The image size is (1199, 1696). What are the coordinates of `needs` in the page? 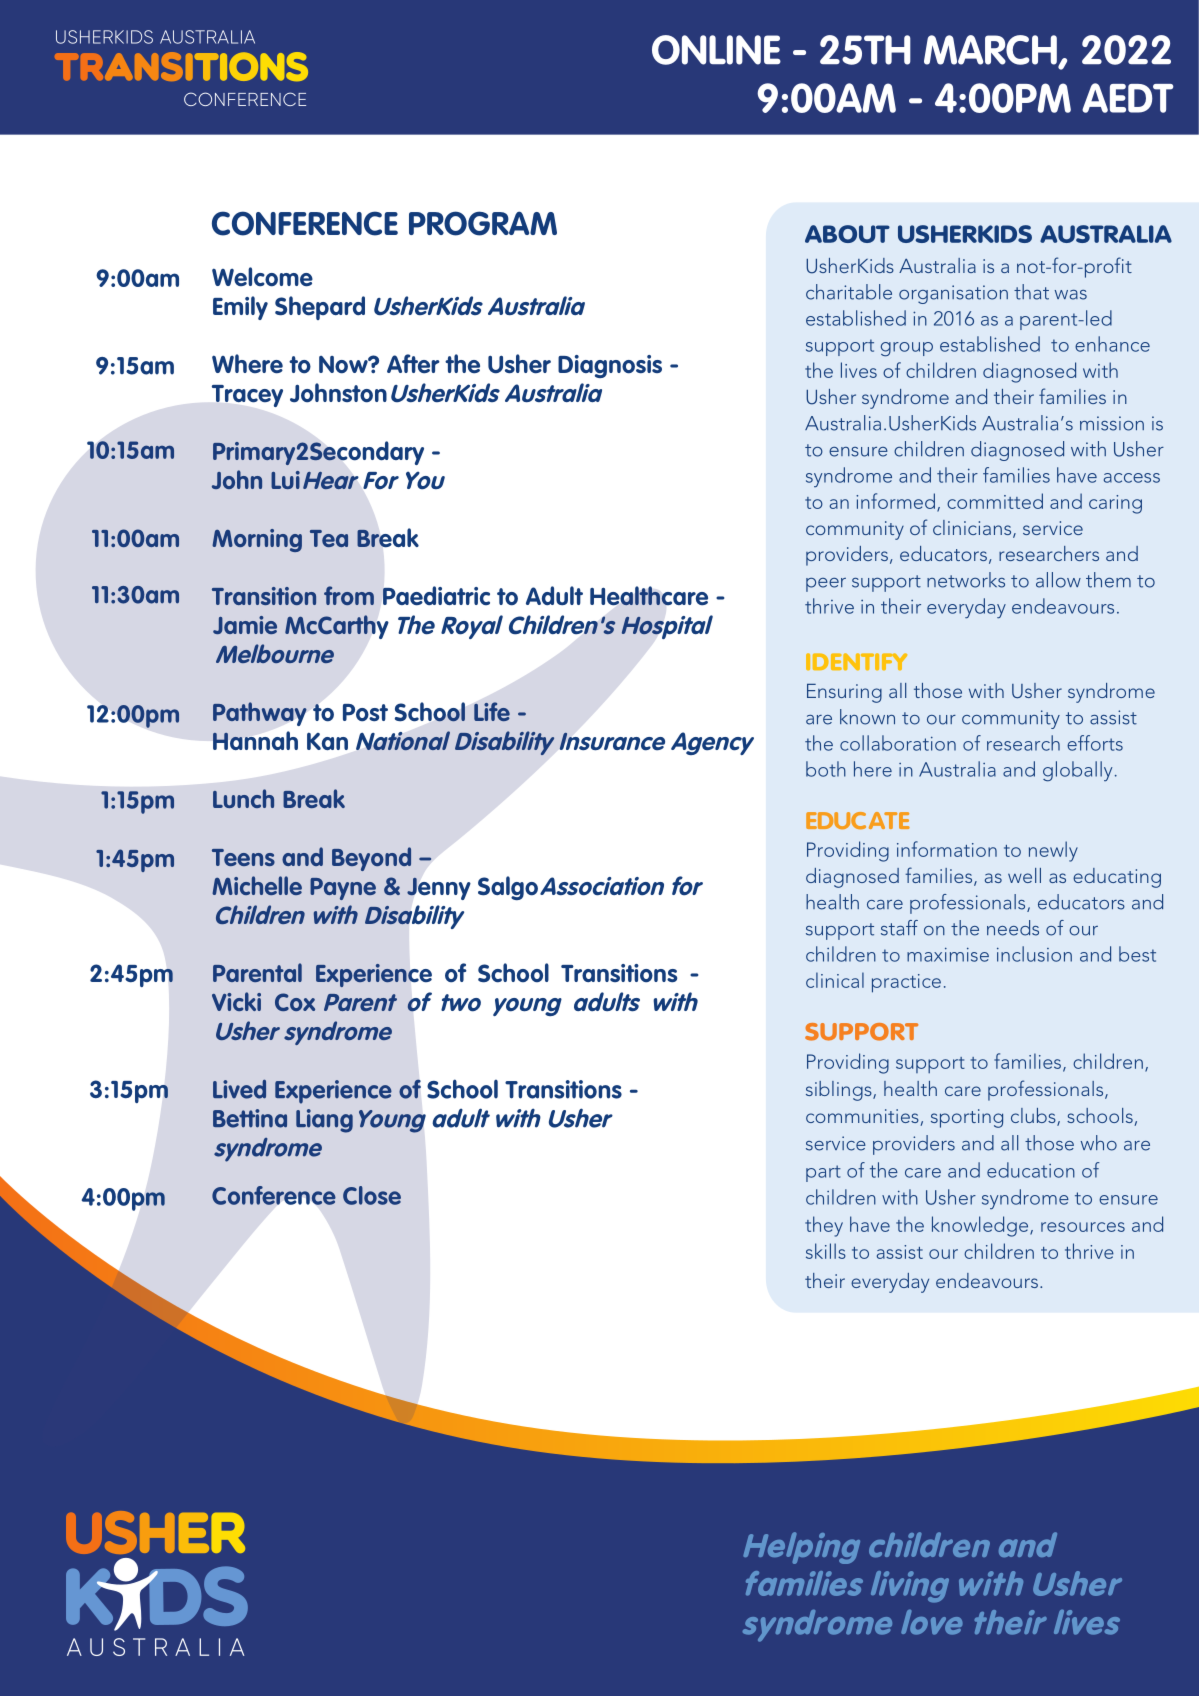 It's located at (1013, 928).
